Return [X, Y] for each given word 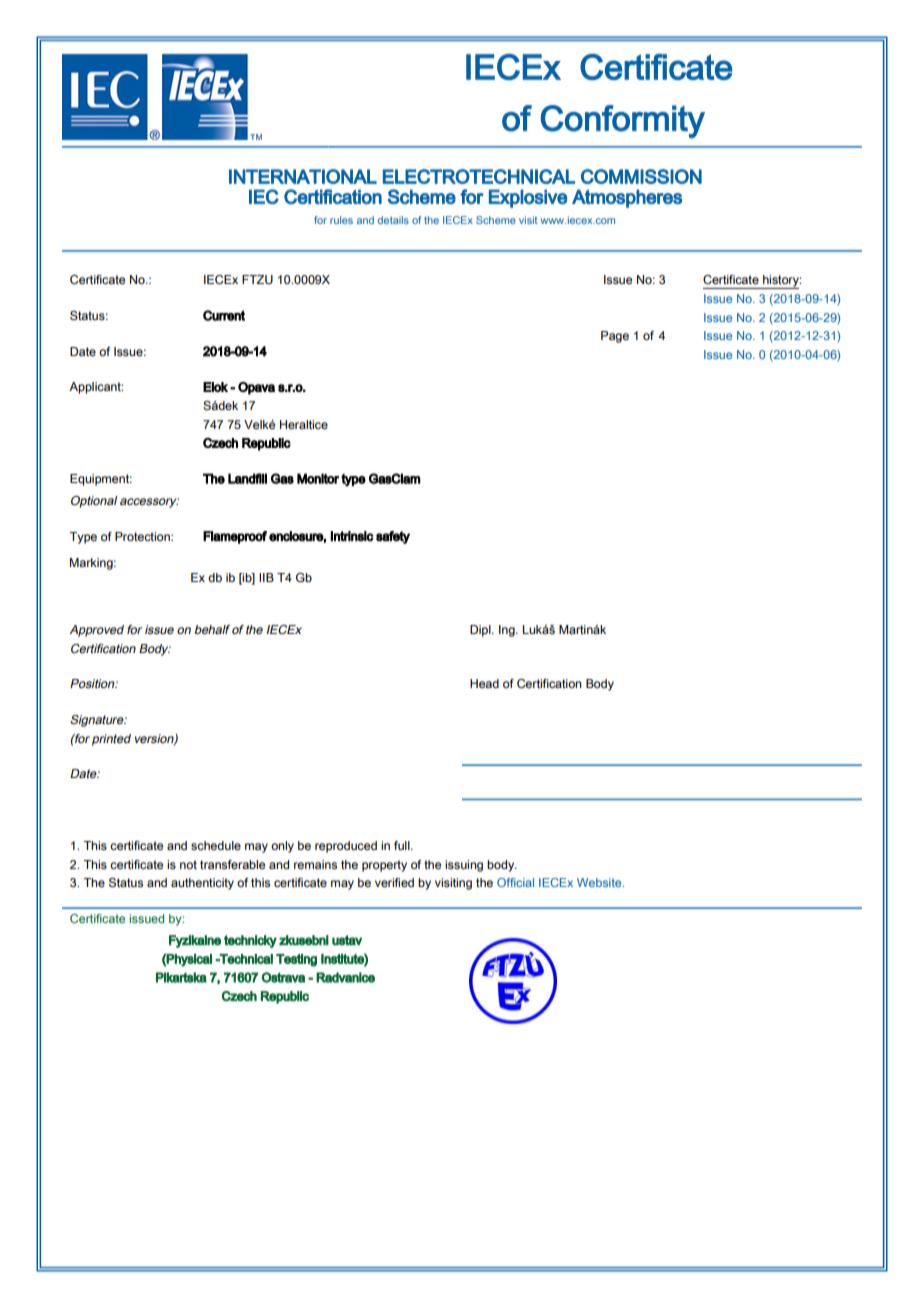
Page [615, 337]
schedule [216, 845]
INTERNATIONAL [303, 176]
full [403, 845]
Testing [296, 960]
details [393, 220]
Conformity [623, 121]
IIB [266, 577]
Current [224, 315]
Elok [215, 387]
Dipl [481, 631]
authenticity [202, 884]
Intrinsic [352, 536]
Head [484, 683]
